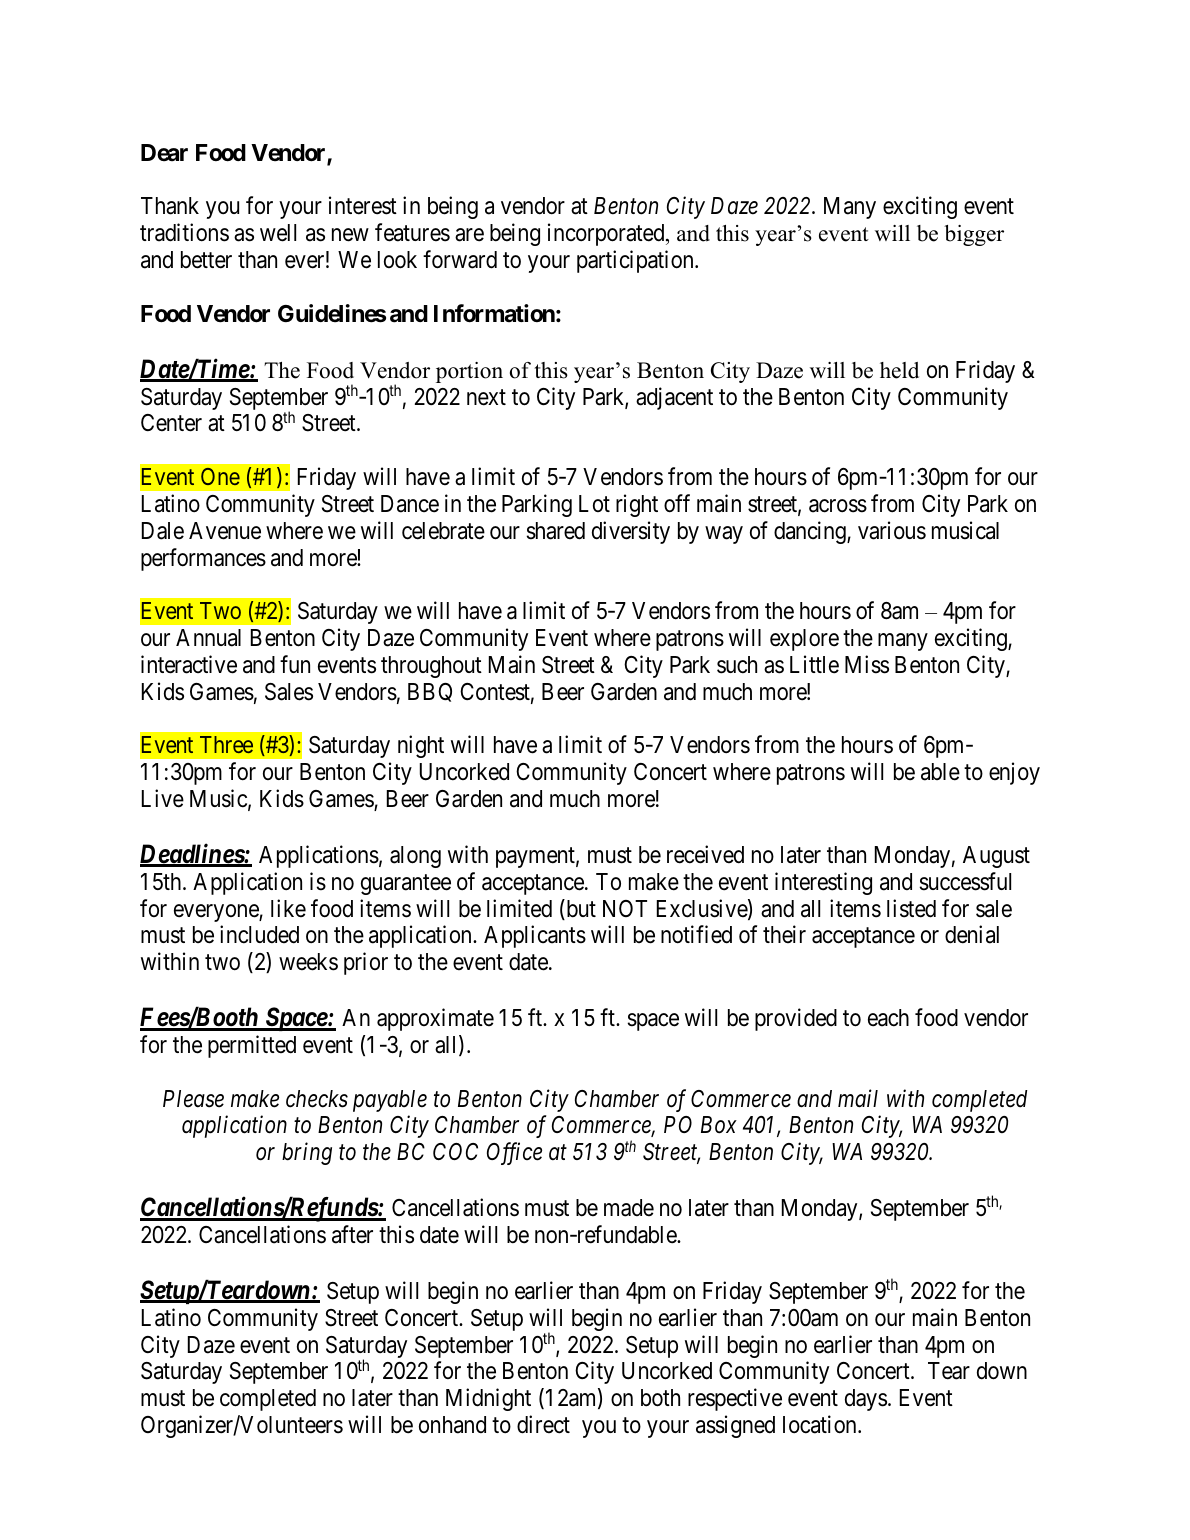 The height and width of the page is (1540, 1190). Describe the element at coordinates (866, 1400) in the page. I see `days` at that location.
